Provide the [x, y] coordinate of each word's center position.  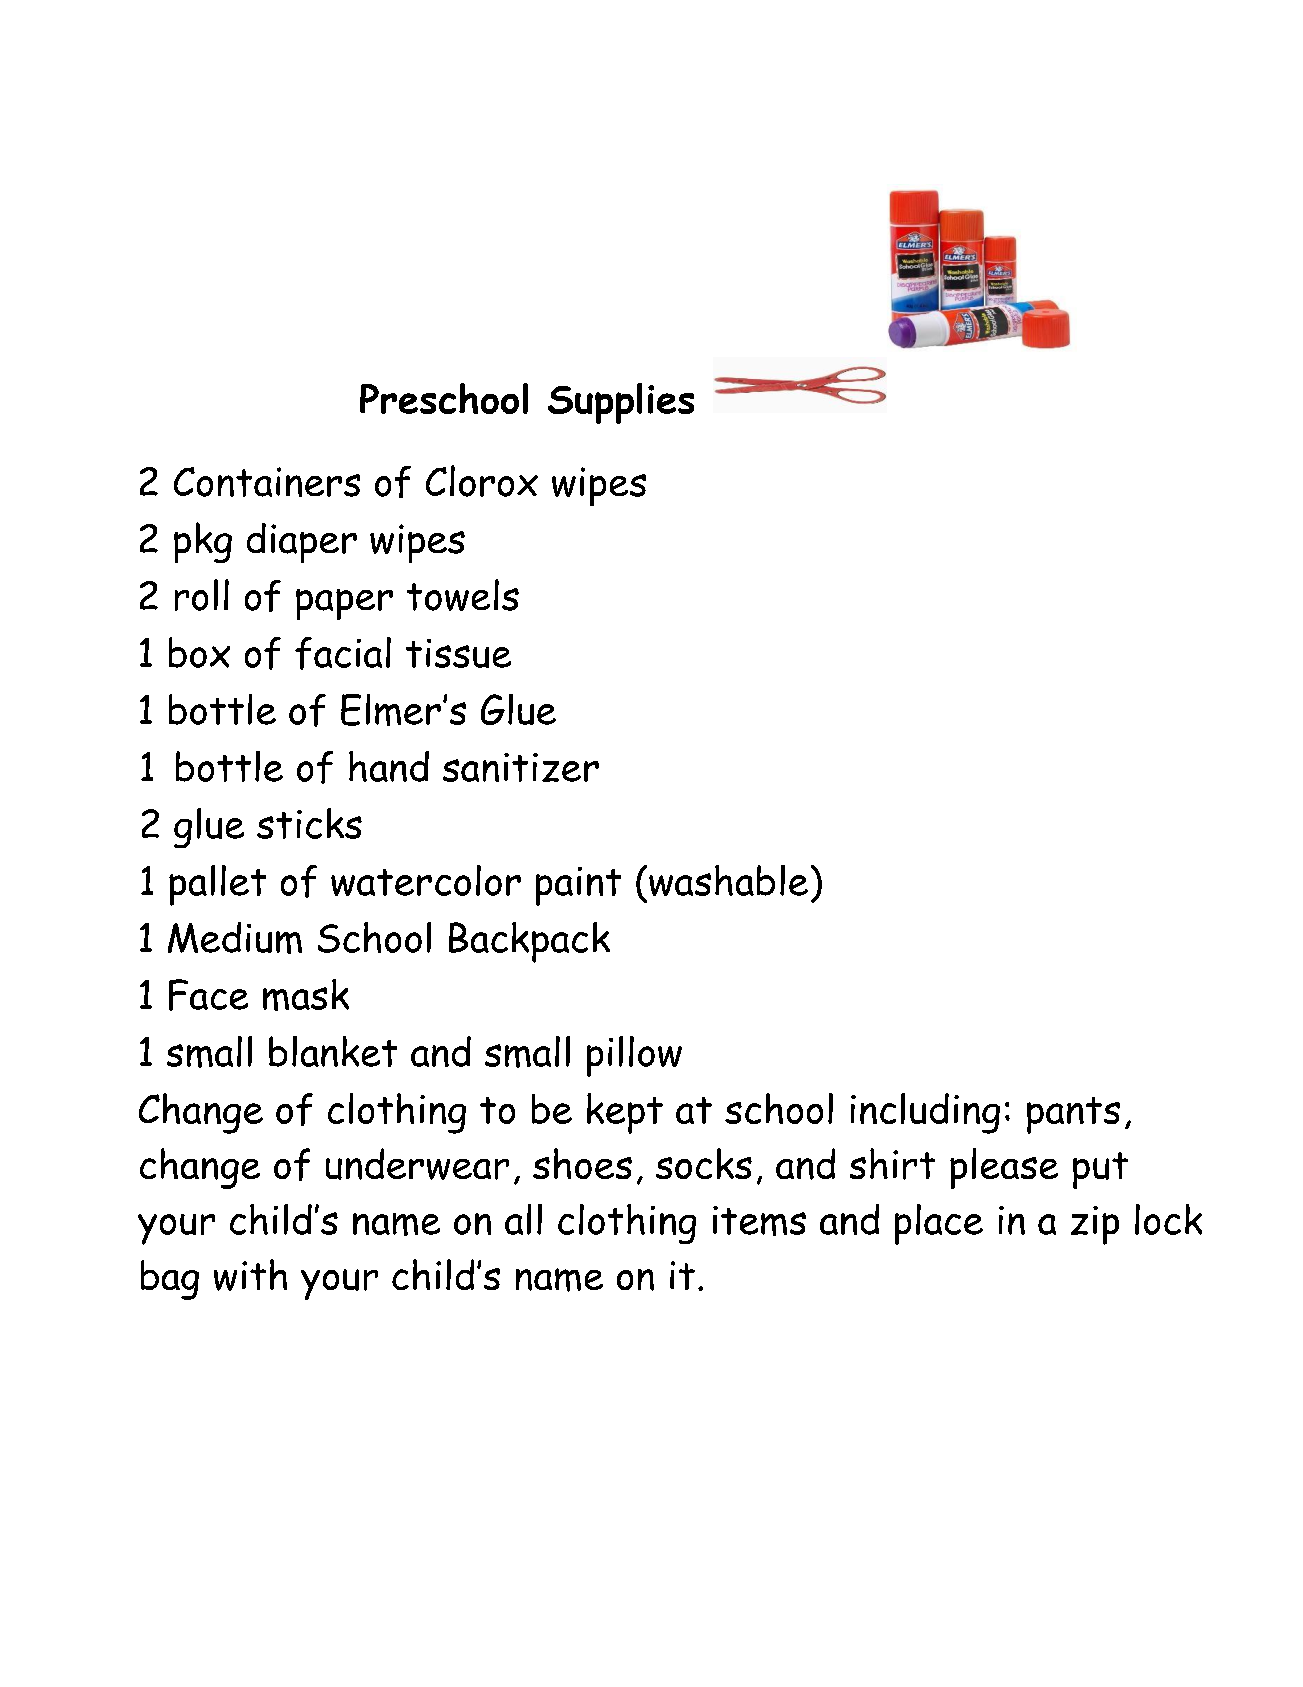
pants [1073, 1115]
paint [578, 886]
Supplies [621, 403]
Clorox [482, 481]
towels [463, 595]
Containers [267, 482]
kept [625, 1113]
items [759, 1221]
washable [728, 880]
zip [1095, 1225]
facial [343, 653]
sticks [309, 823]
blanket [333, 1051]
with [250, 1275]
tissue [458, 653]
